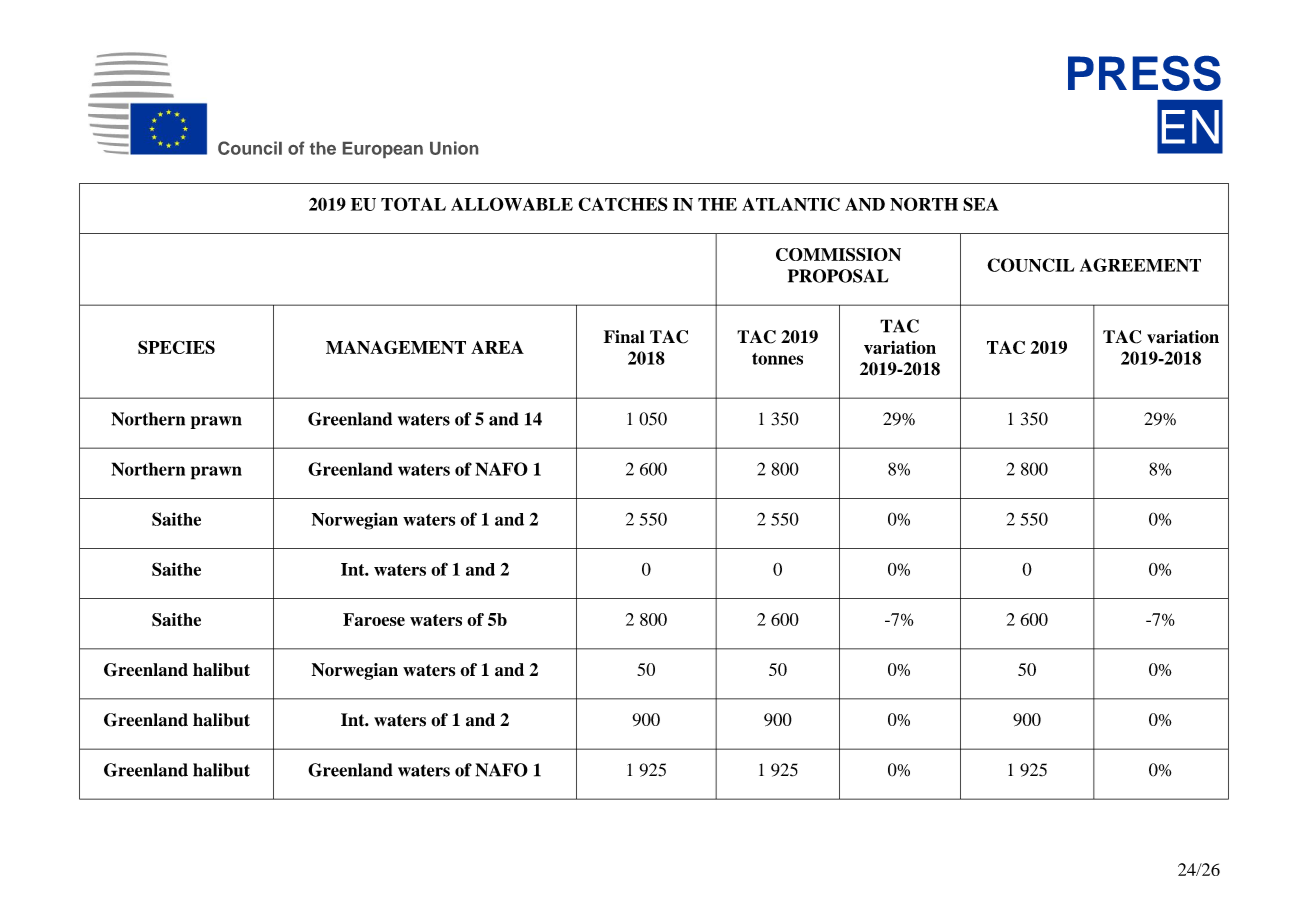  What do you see at coordinates (624, 337) in the document?
I see `Final` at bounding box center [624, 337].
